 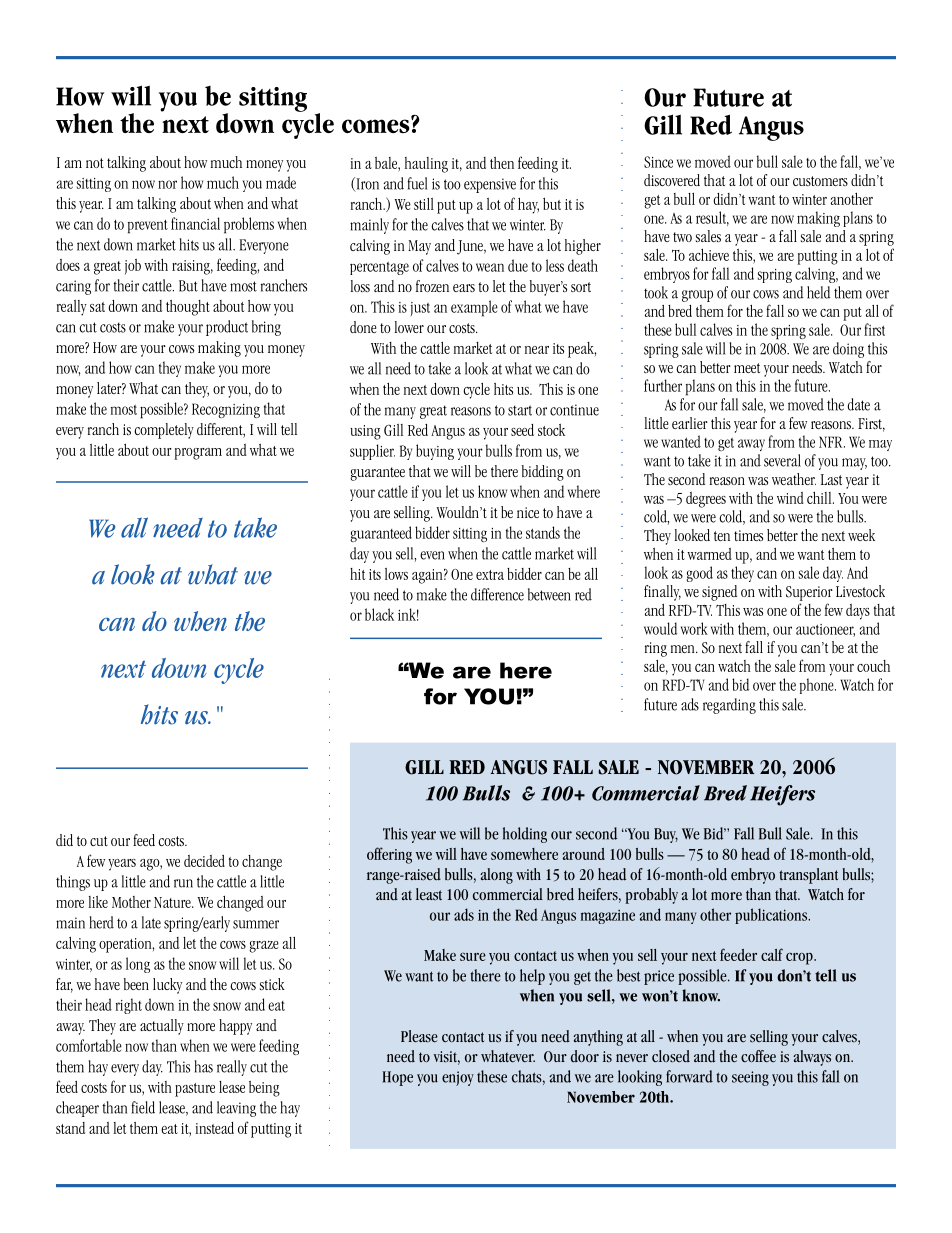 What do you see at coordinates (143, 1107) in the page?
I see `field` at bounding box center [143, 1107].
